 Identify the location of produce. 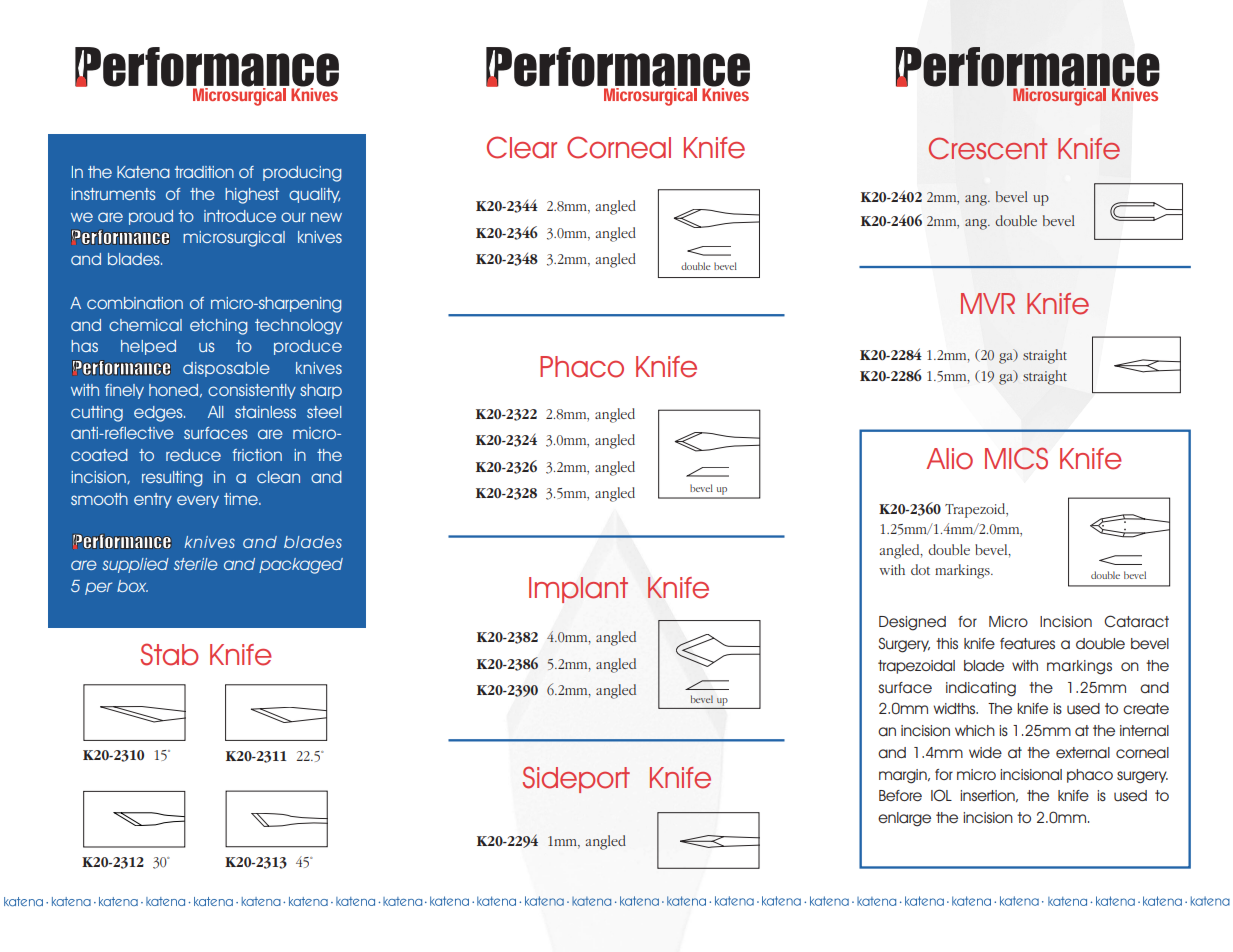
(308, 347).
